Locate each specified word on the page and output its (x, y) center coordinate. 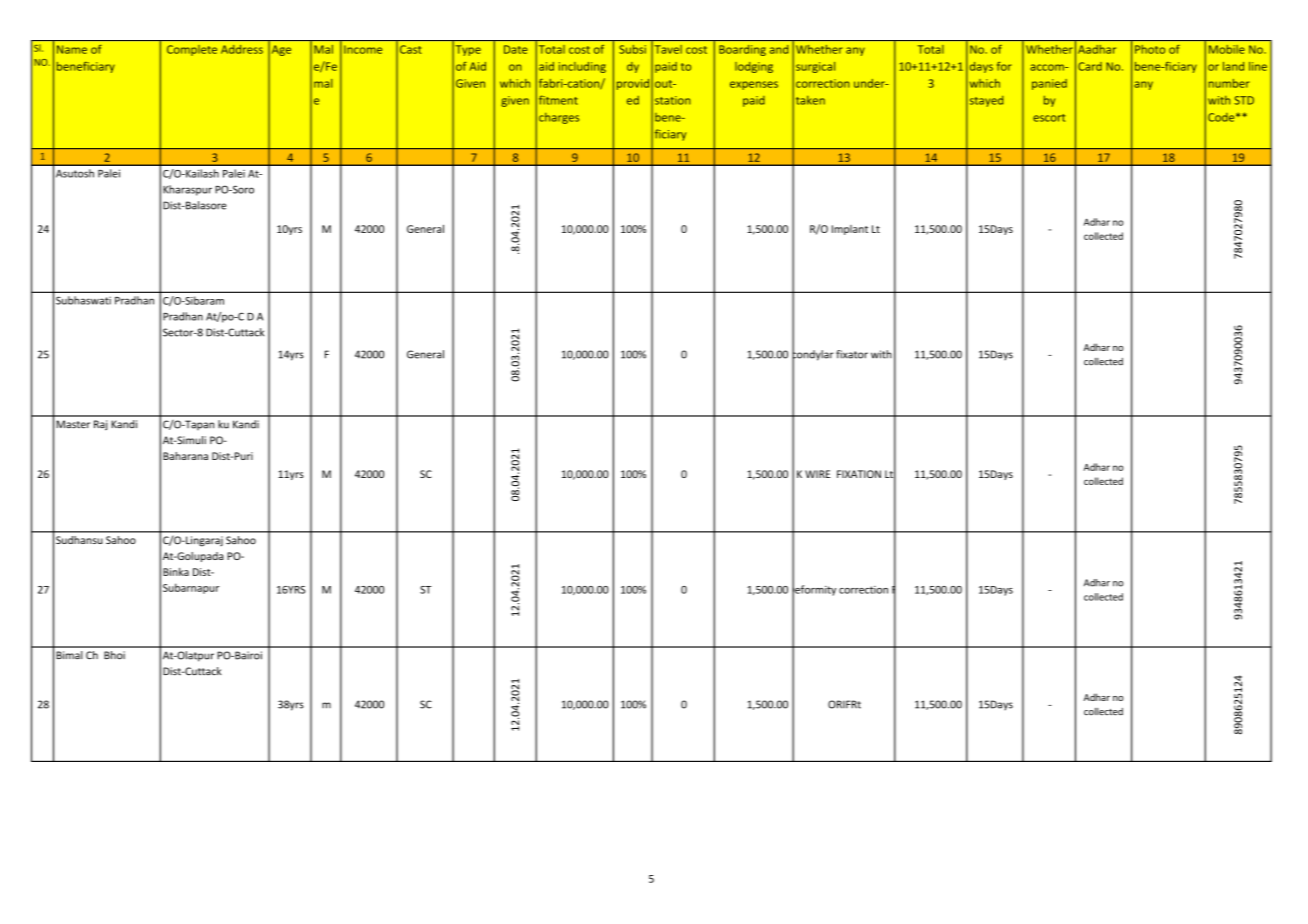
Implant (850, 230)
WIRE (817, 474)
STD (1244, 100)
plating (912, 355)
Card (1090, 66)
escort (1049, 118)
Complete (192, 50)
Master (73, 424)
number (1229, 83)
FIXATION (859, 474)
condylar (813, 355)
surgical (815, 67)
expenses (754, 85)
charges (559, 118)
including (582, 67)
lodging (754, 67)
